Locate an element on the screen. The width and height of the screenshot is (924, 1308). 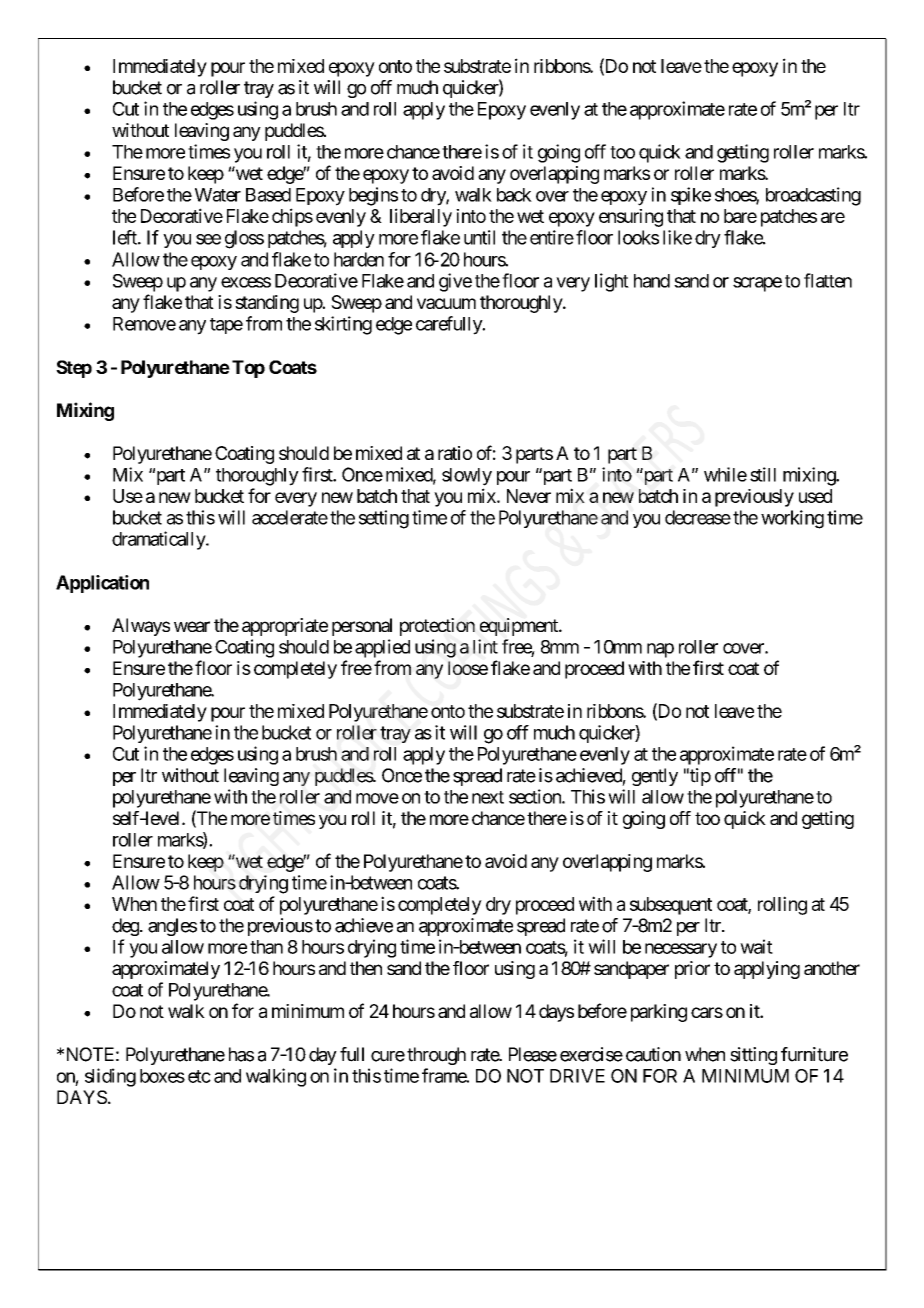
setting is located at coordinates (384, 519).
